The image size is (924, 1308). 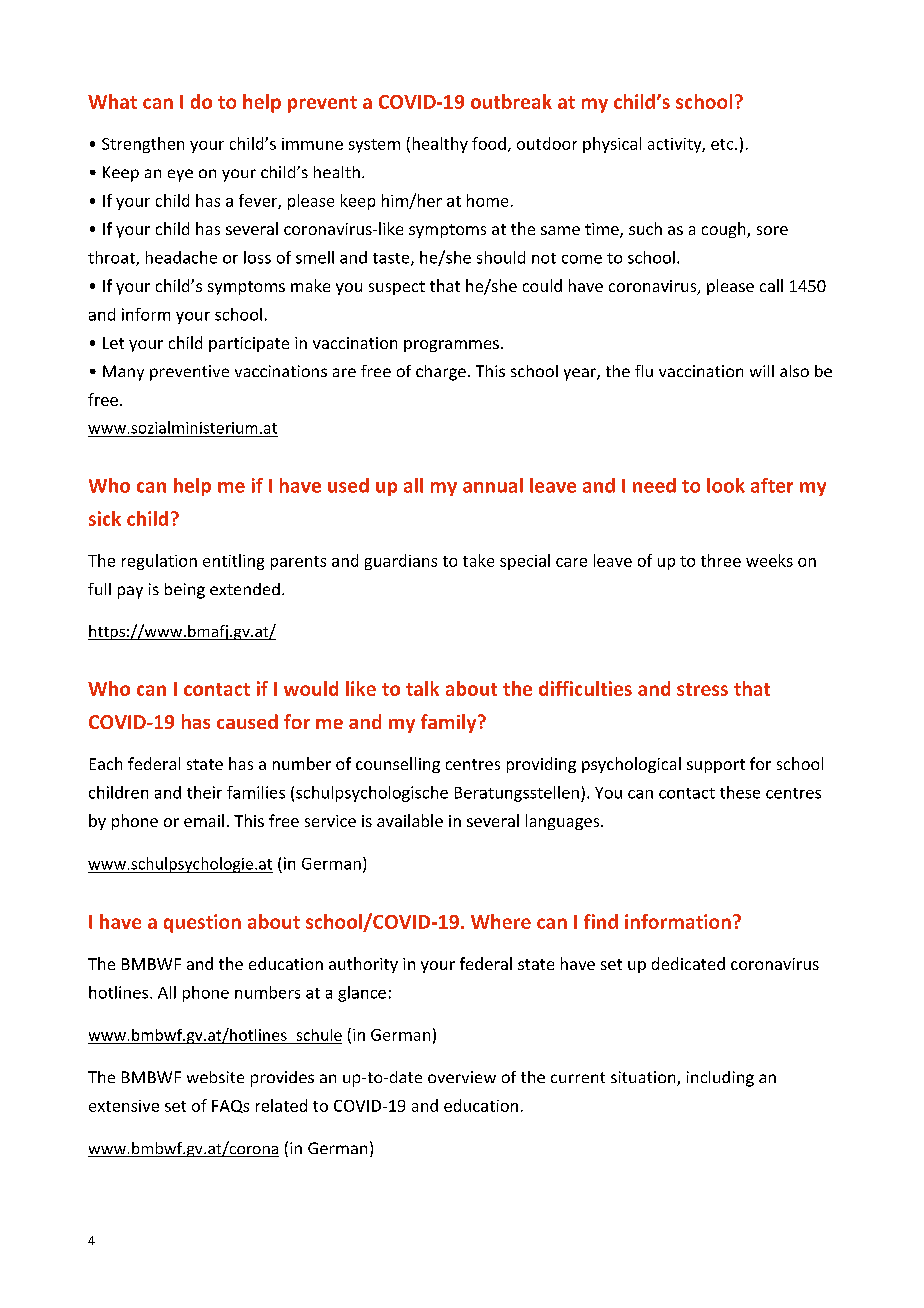 I want to click on etc, so click(x=723, y=144).
